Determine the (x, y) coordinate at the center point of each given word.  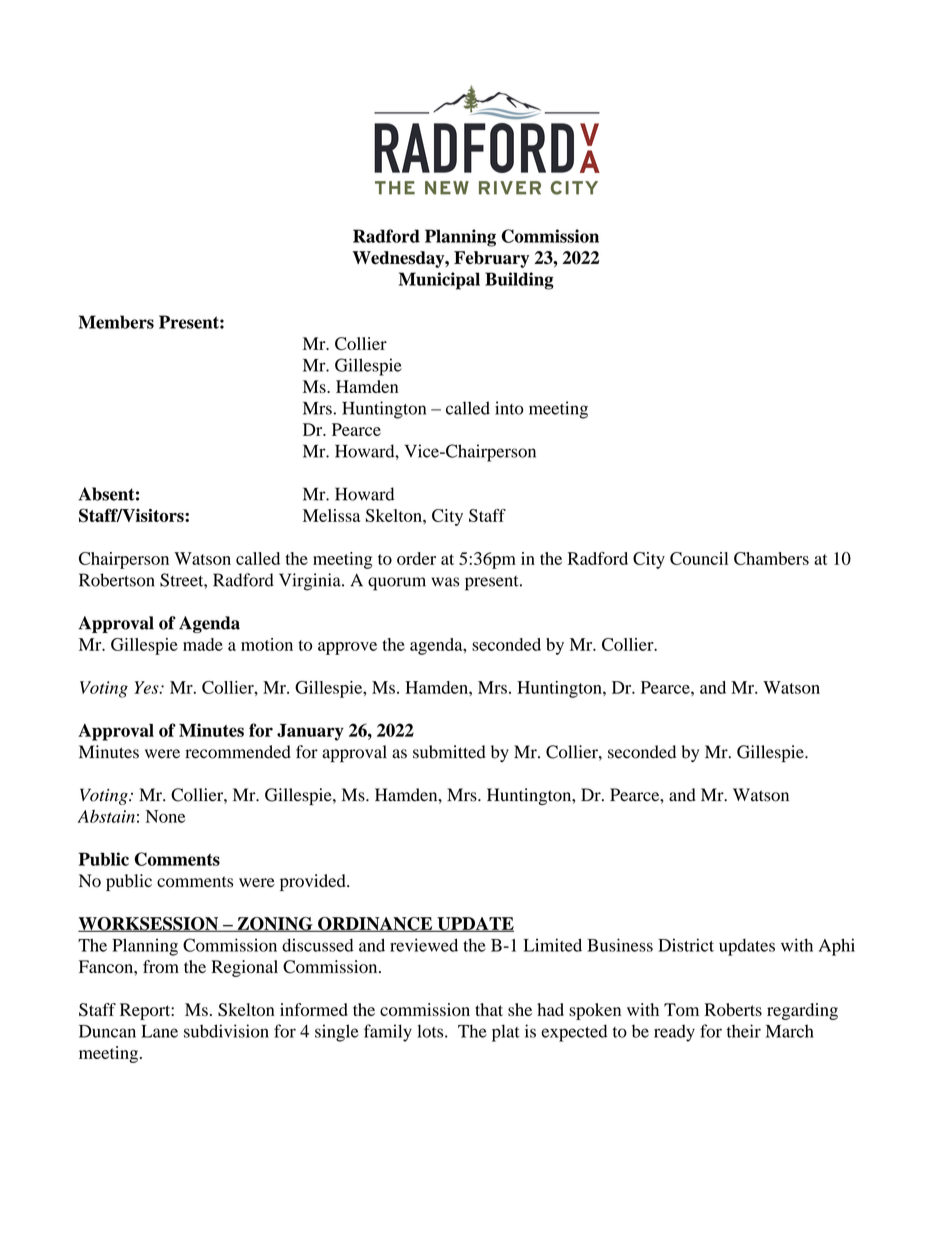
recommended (238, 752)
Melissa (331, 515)
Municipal (439, 281)
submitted (449, 752)
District (686, 945)
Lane (159, 1031)
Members (116, 322)
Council (699, 558)
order (416, 558)
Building (519, 281)
